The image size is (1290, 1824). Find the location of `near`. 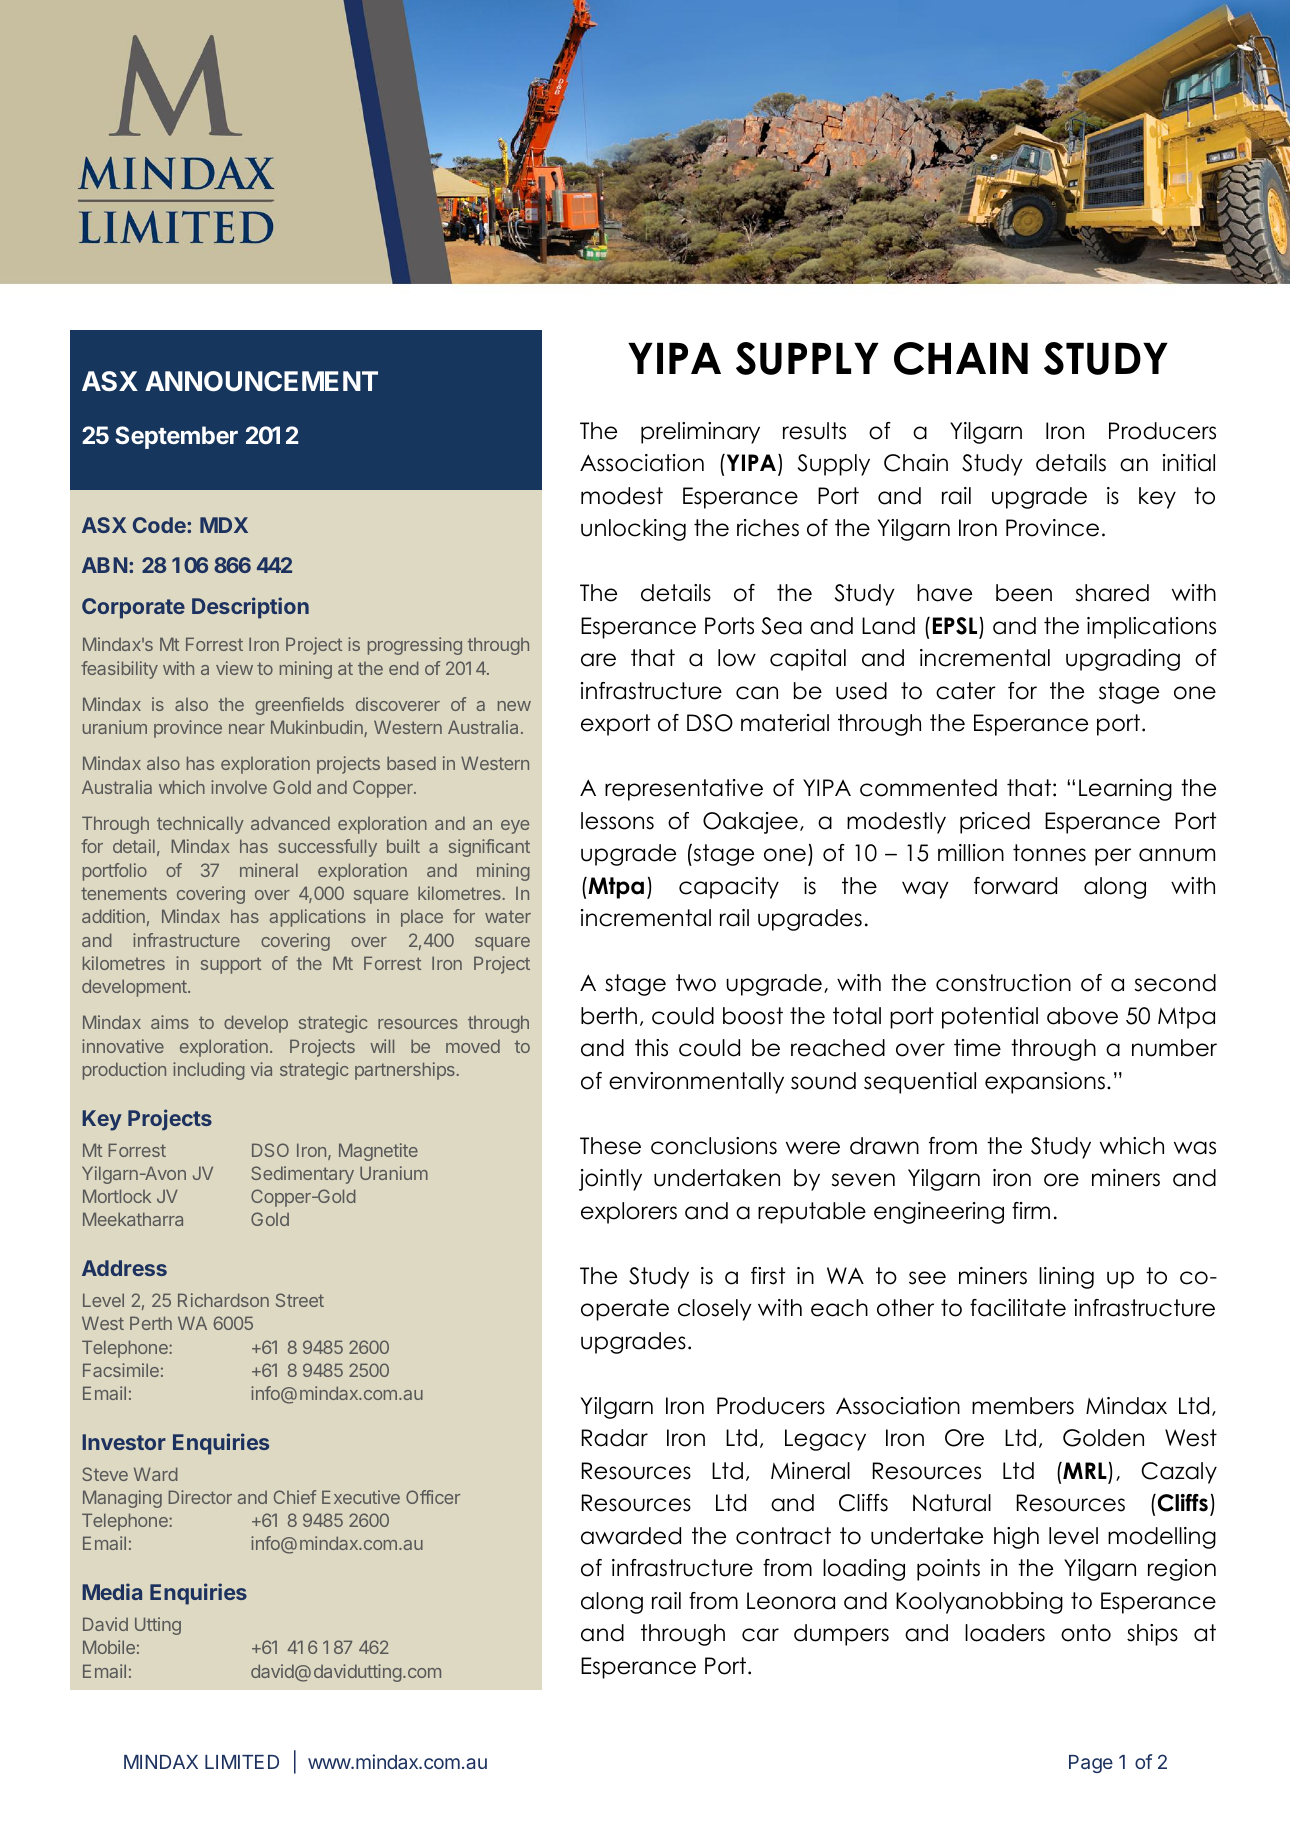

near is located at coordinates (247, 729).
